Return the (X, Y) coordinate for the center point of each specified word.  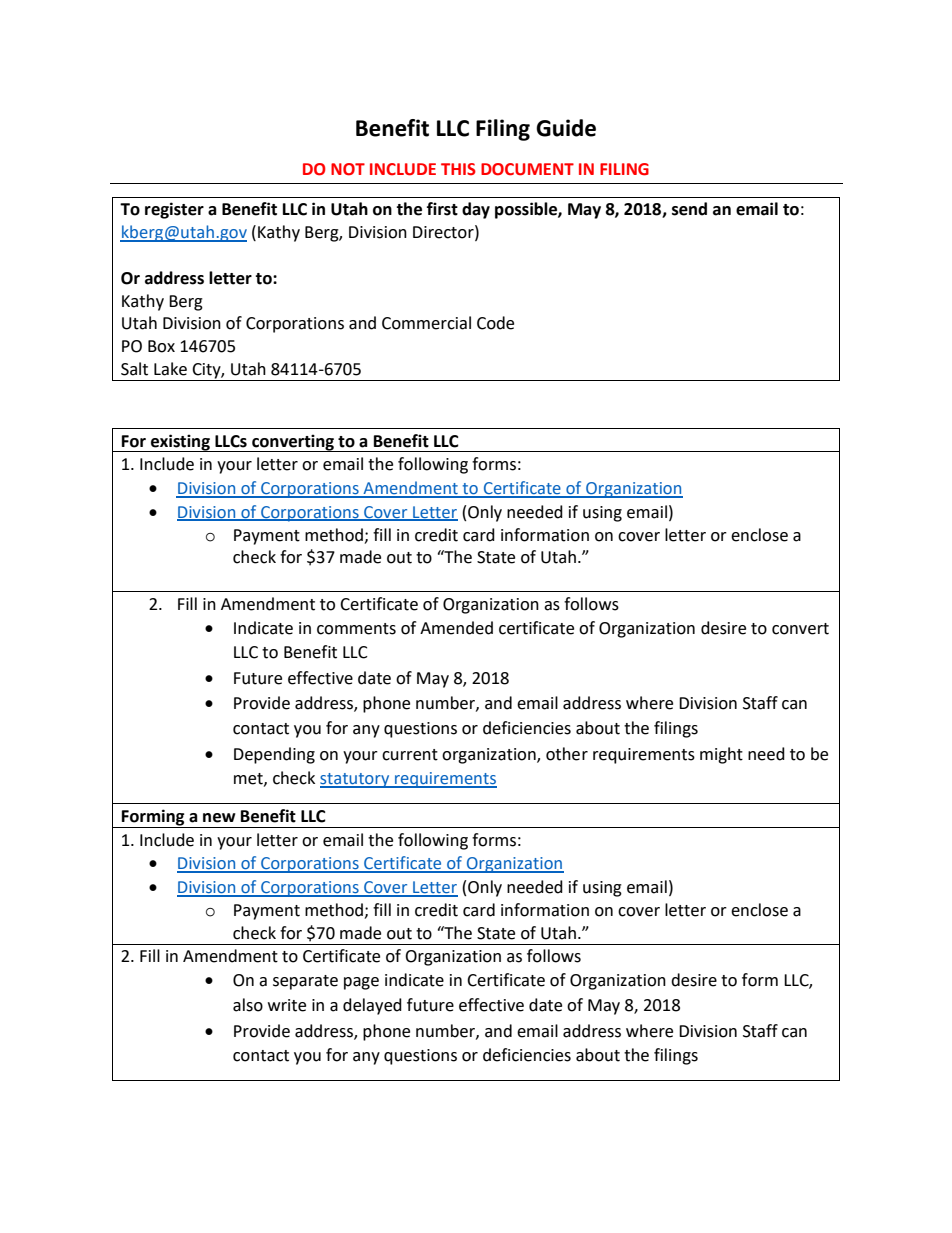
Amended (456, 628)
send (689, 209)
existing (180, 443)
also (248, 1005)
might (721, 755)
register (174, 210)
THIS (458, 169)
